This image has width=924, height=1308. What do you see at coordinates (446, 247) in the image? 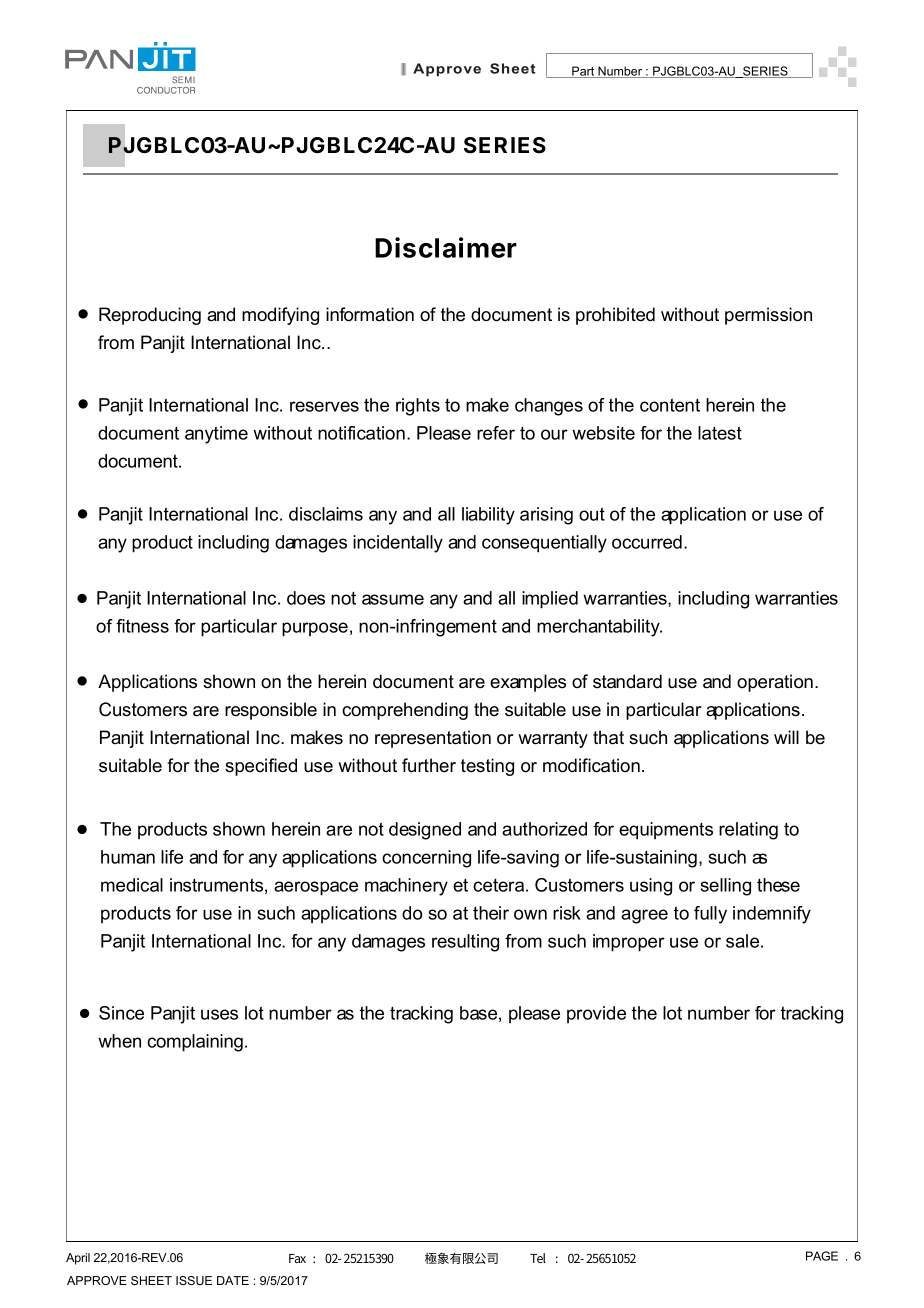
I see `Disclaimer` at bounding box center [446, 247].
